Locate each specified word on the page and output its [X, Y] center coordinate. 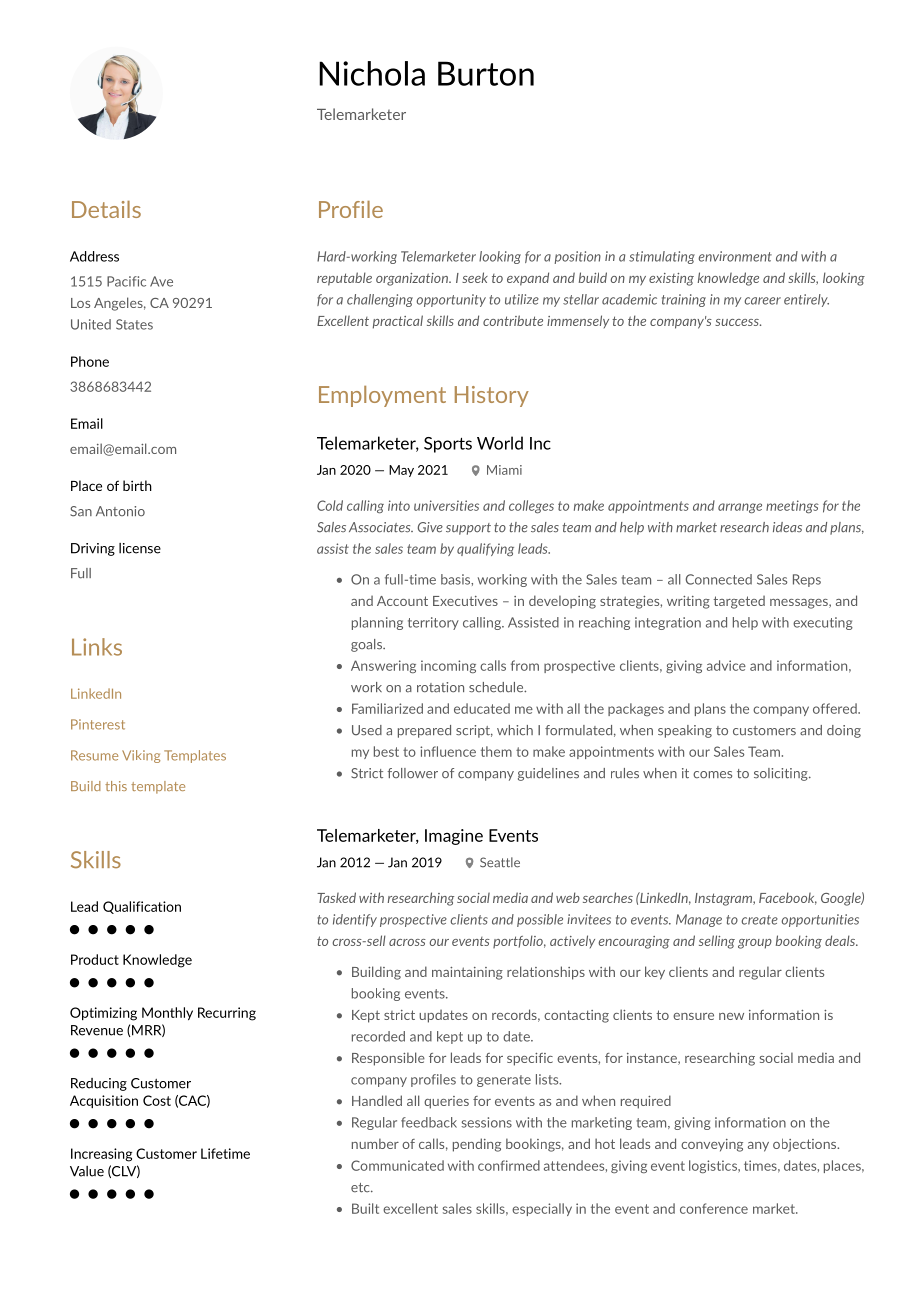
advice [726, 665]
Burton [486, 73]
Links [97, 647]
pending [477, 1145]
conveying [712, 1145]
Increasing [101, 1155]
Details [106, 209]
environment [735, 256]
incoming [448, 666]
